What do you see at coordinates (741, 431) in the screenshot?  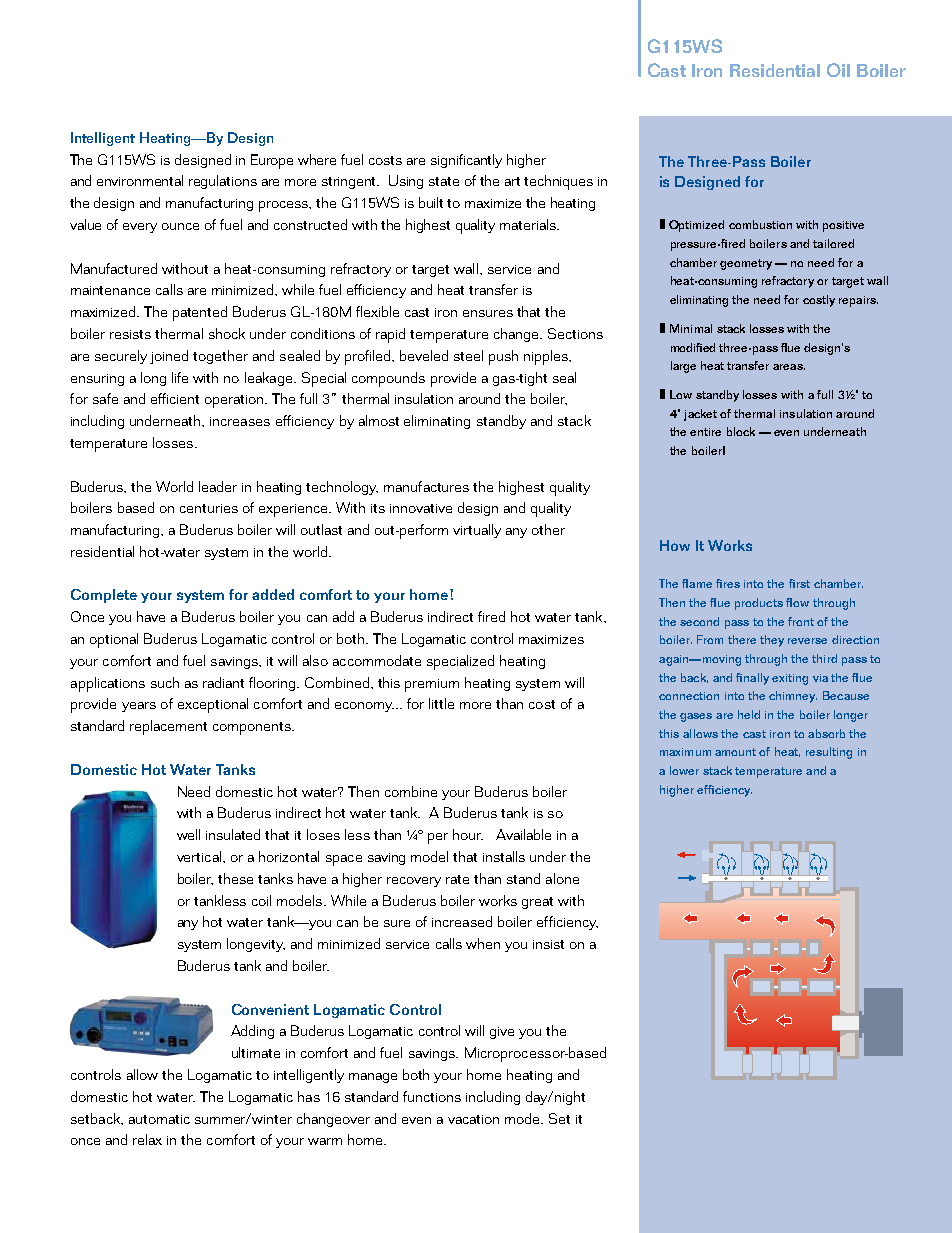 I see `block` at bounding box center [741, 431].
